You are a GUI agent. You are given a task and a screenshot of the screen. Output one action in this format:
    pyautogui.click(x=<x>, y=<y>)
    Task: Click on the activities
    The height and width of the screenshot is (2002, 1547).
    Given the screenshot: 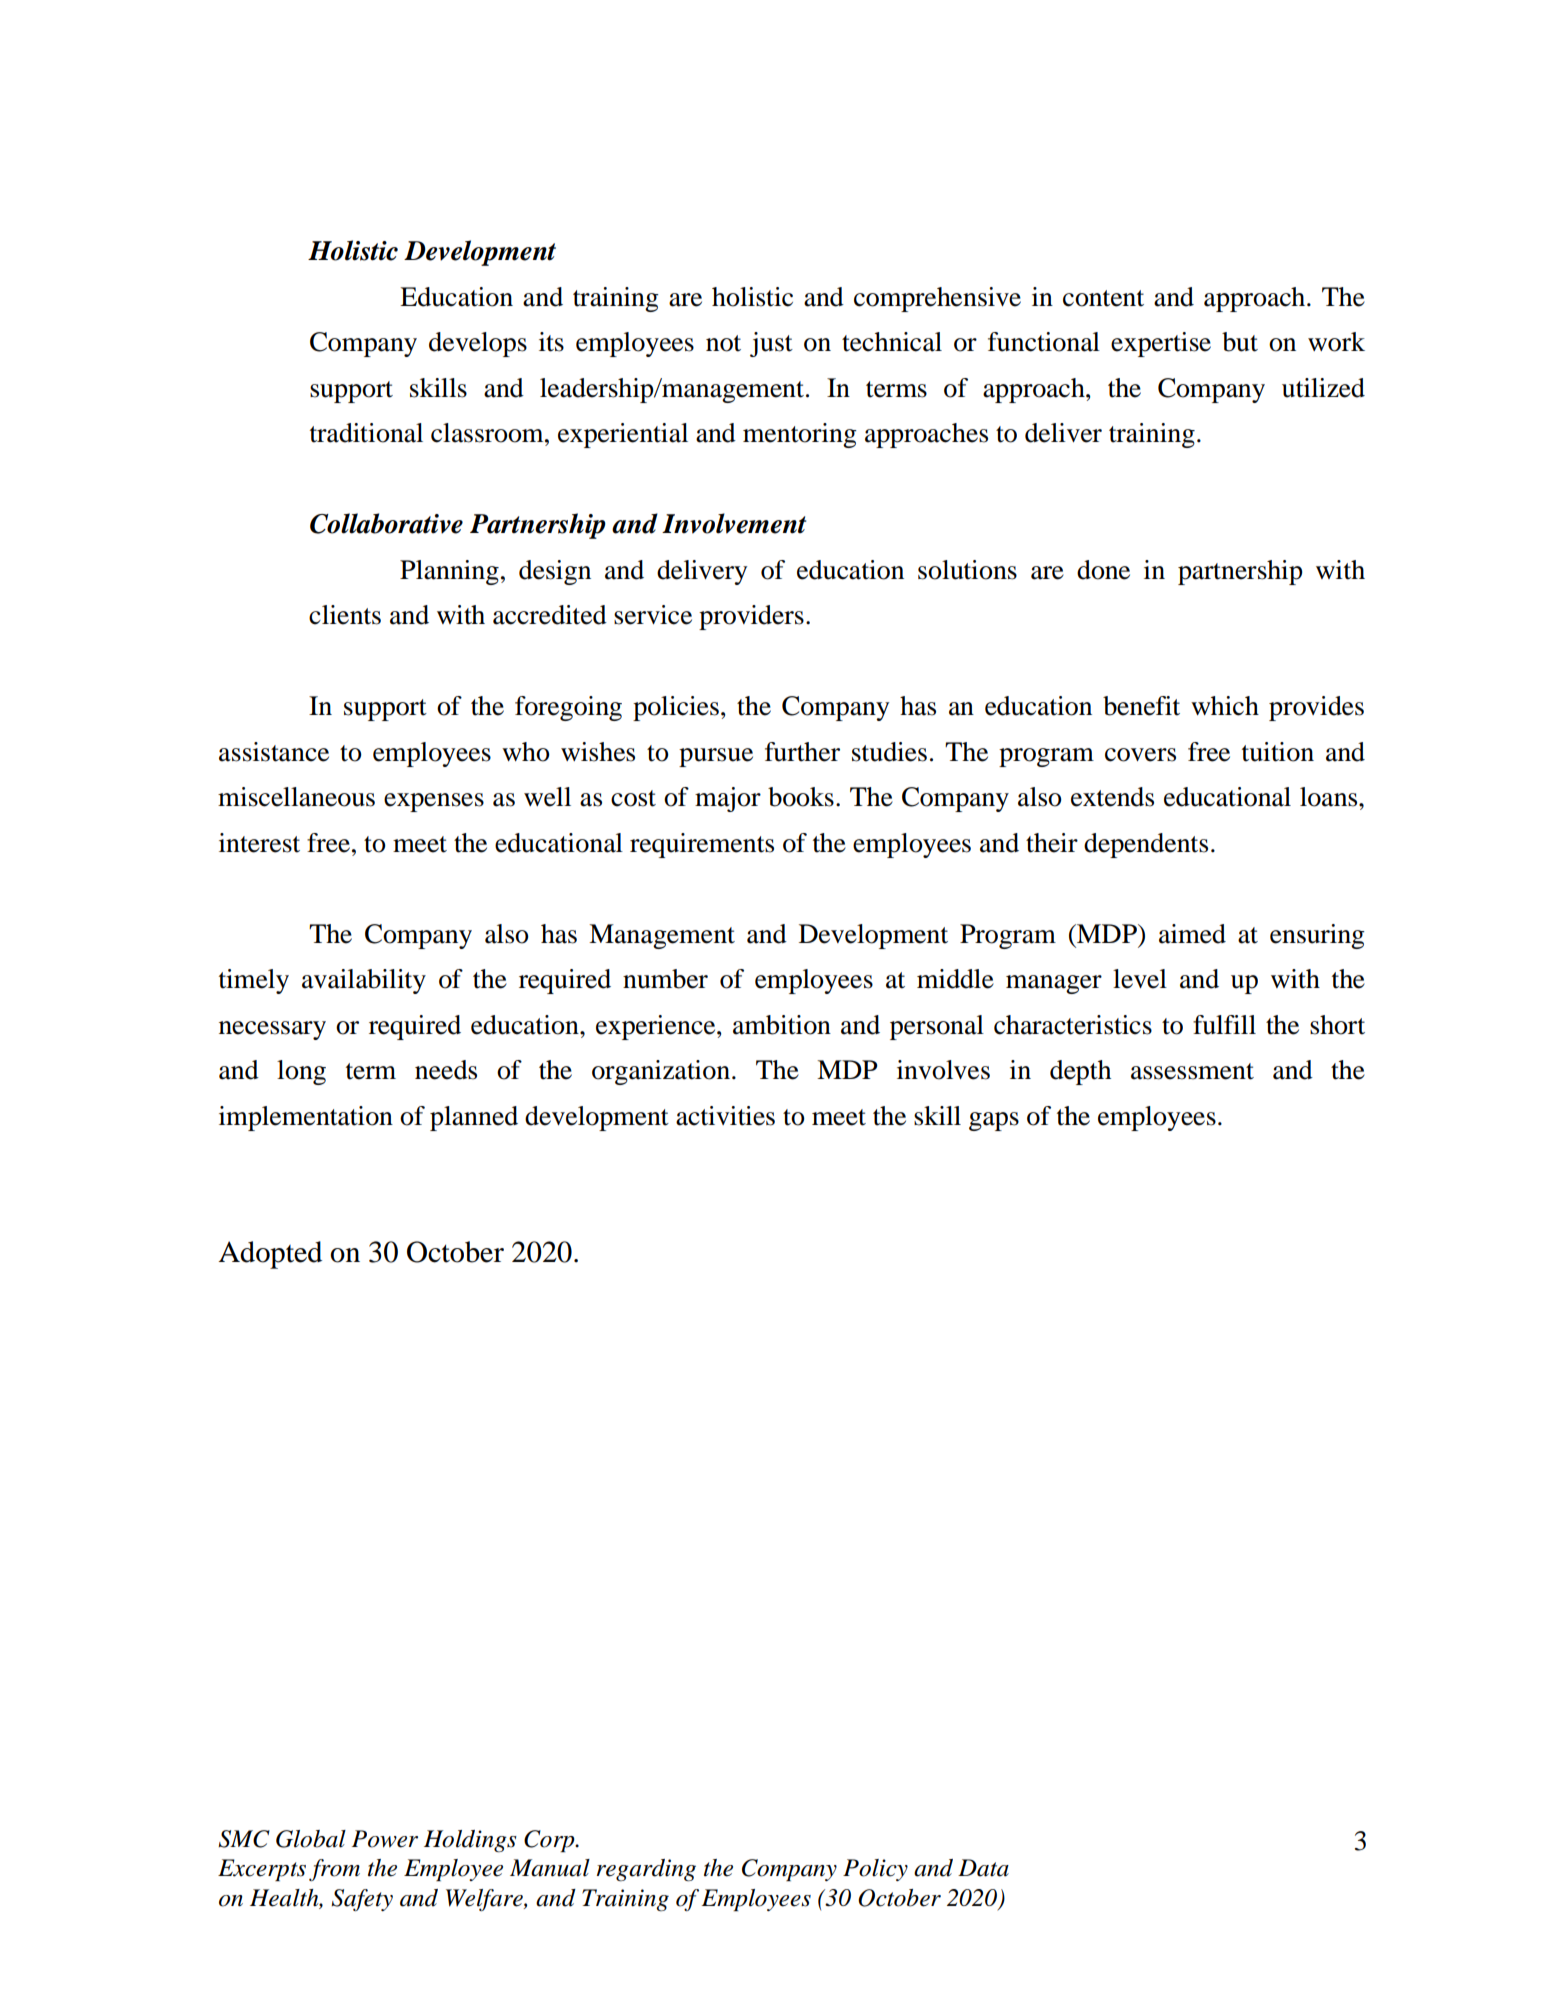 What is the action you would take?
    pyautogui.click(x=725, y=1116)
